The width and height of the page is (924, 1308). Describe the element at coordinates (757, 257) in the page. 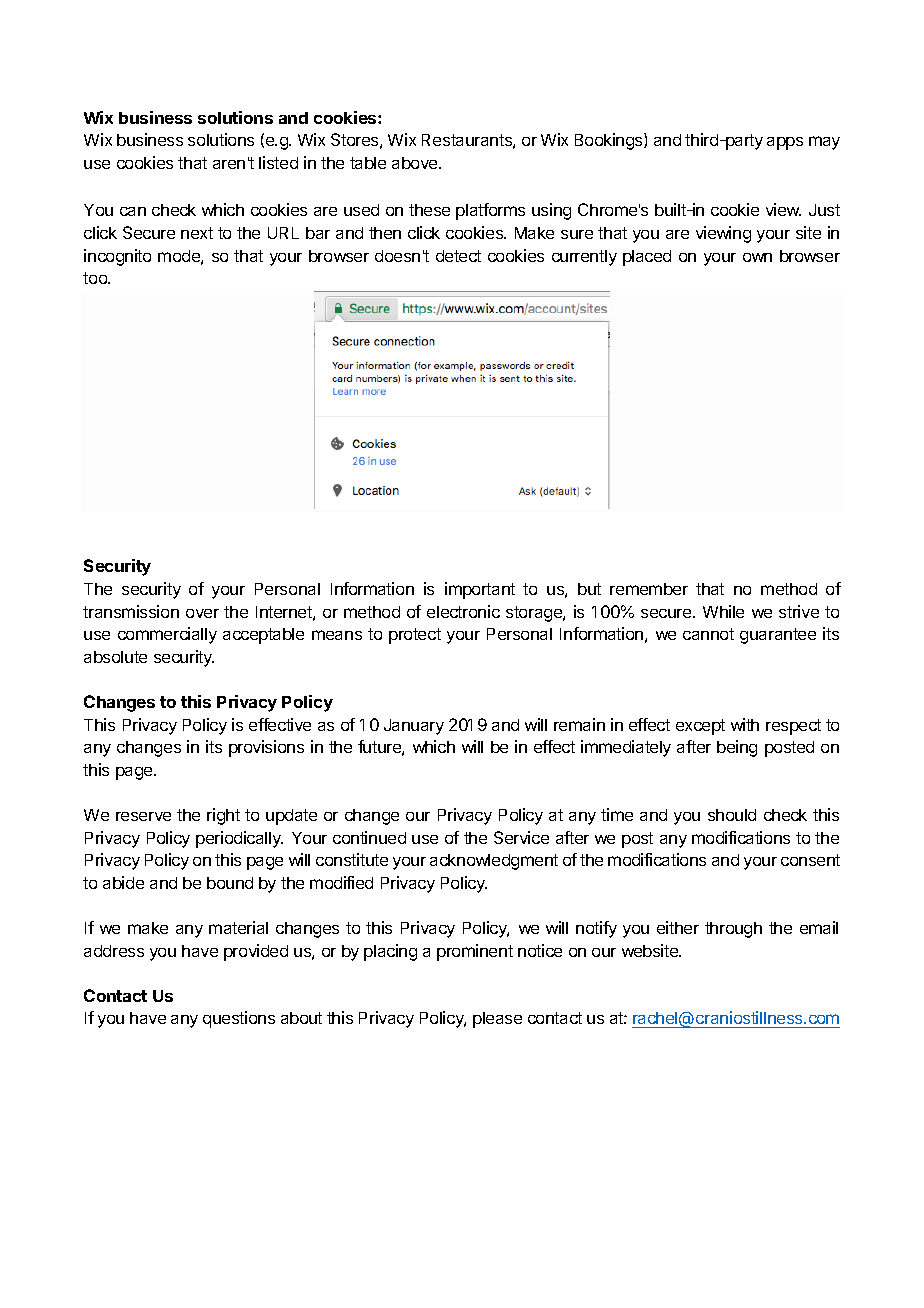

I see `own` at that location.
